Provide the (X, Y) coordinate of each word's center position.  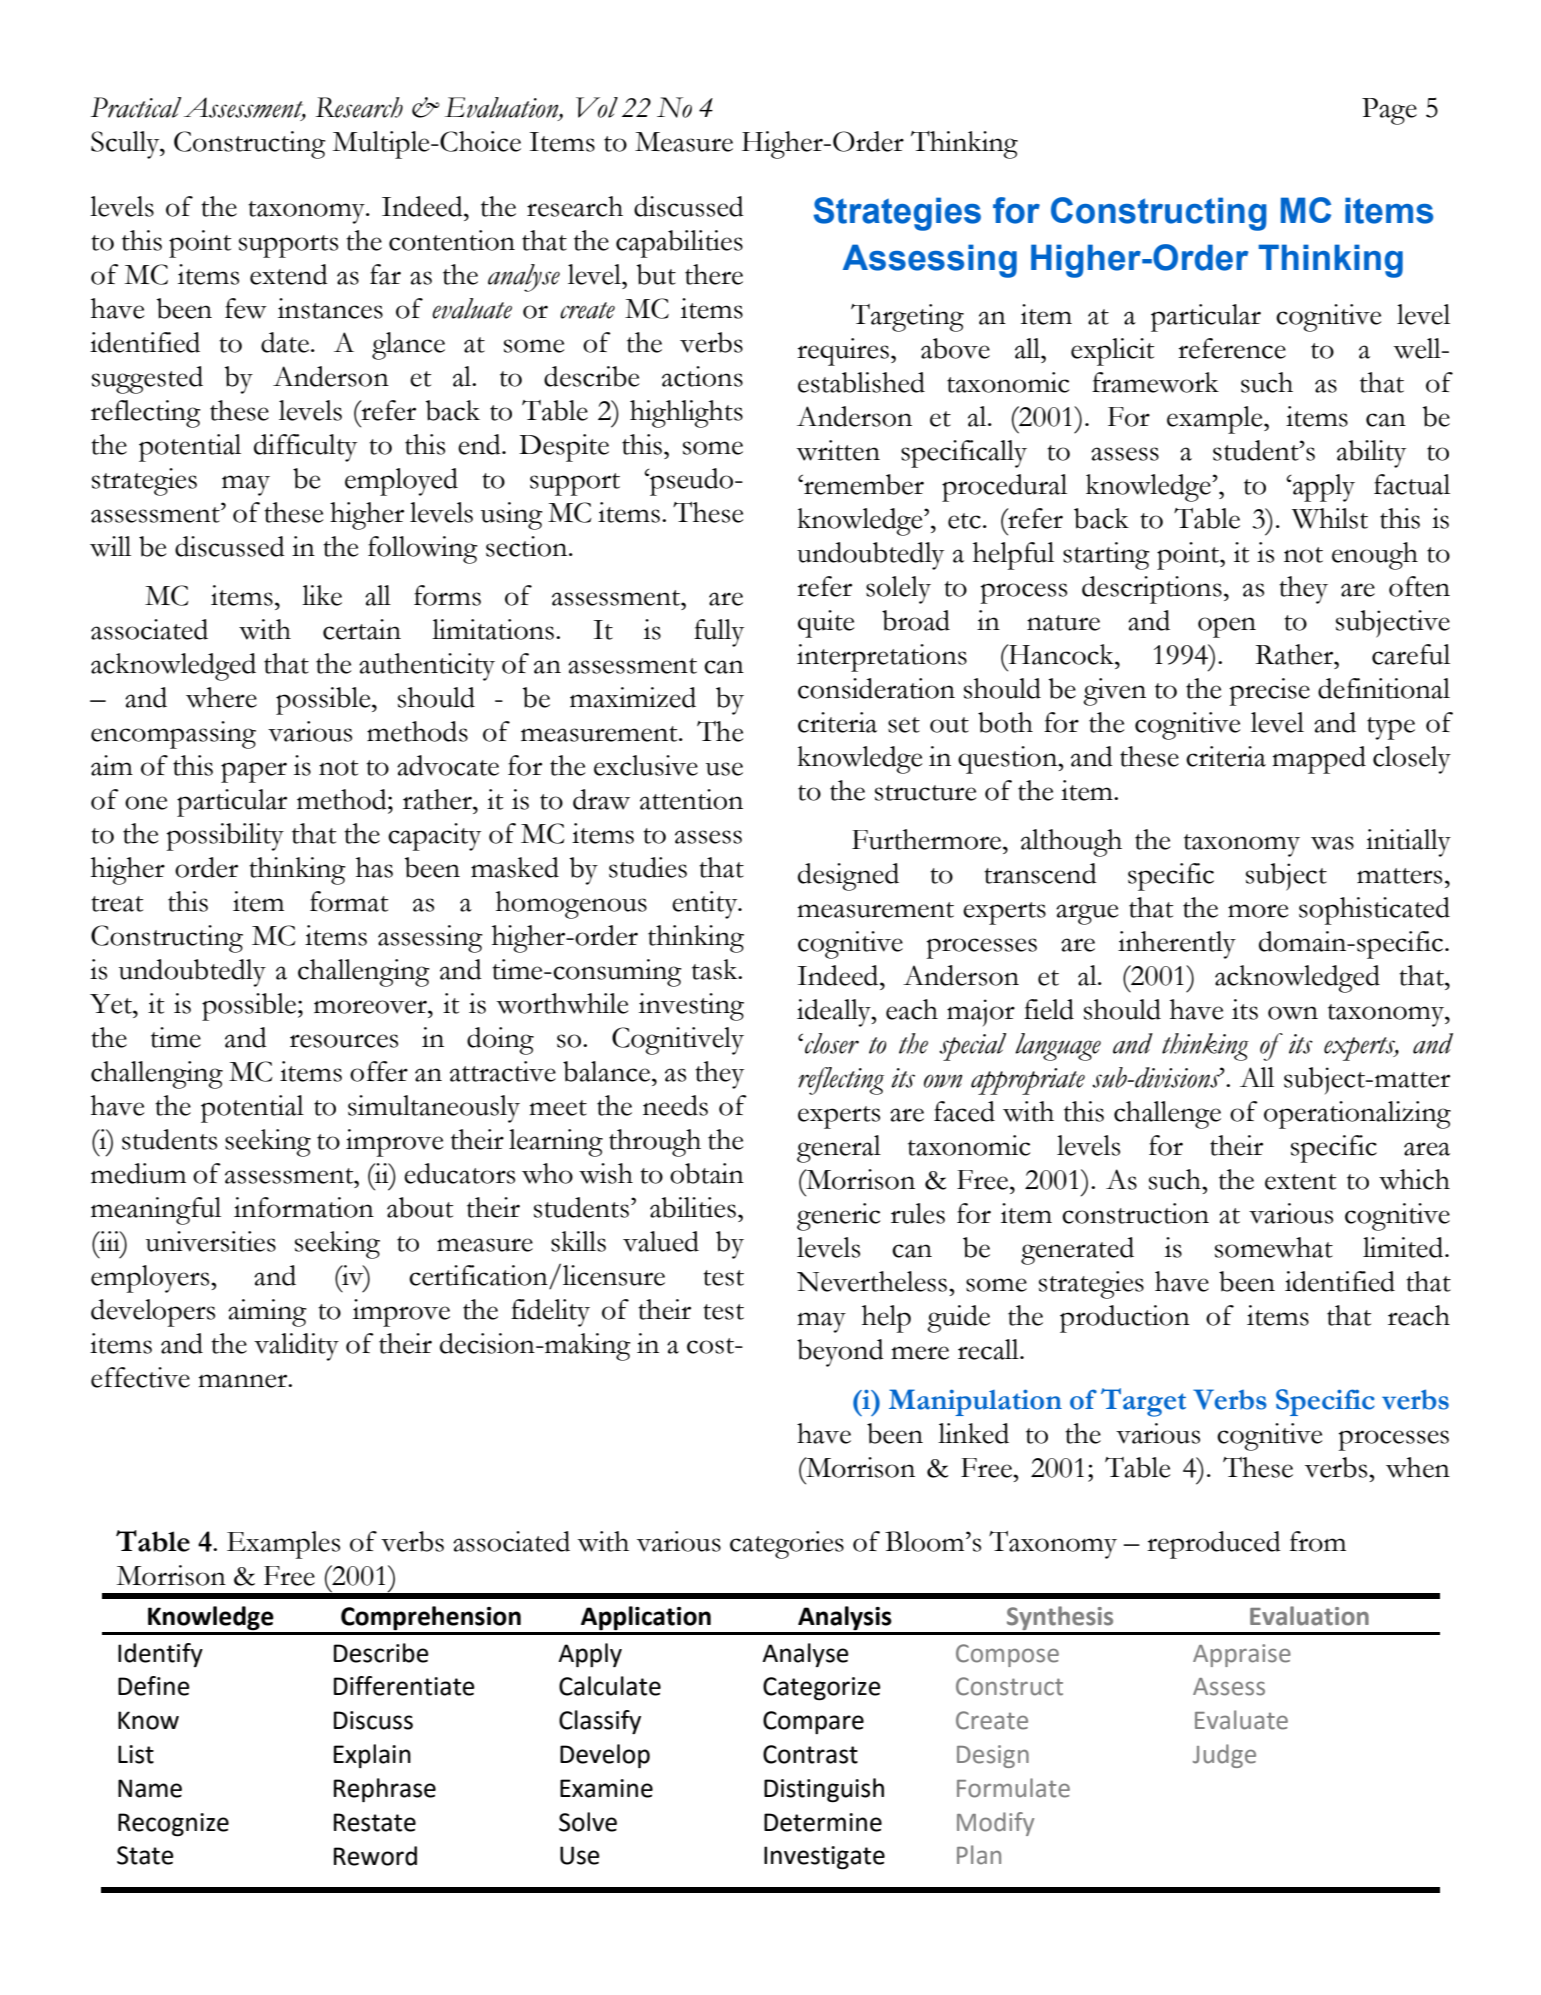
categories (787, 1545)
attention (691, 799)
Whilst (1330, 518)
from (1318, 1541)
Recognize (173, 1825)
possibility (225, 837)
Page (1389, 111)
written (838, 450)
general (839, 1149)
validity (296, 1347)
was (1332, 843)
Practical (136, 107)
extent (1300, 1182)
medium (138, 1173)
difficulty (305, 448)
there (714, 274)
